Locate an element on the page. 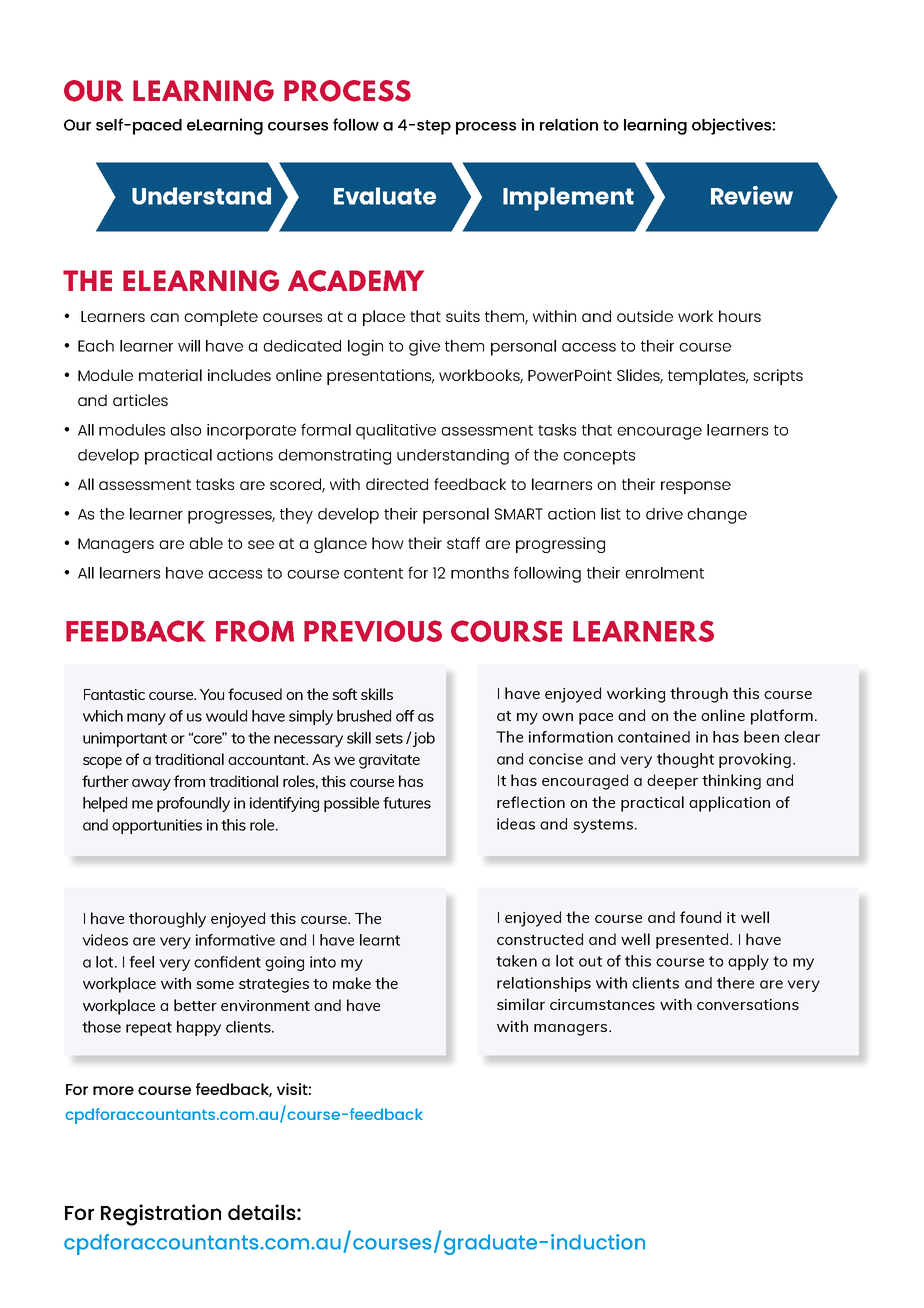  Review is located at coordinates (752, 195).
